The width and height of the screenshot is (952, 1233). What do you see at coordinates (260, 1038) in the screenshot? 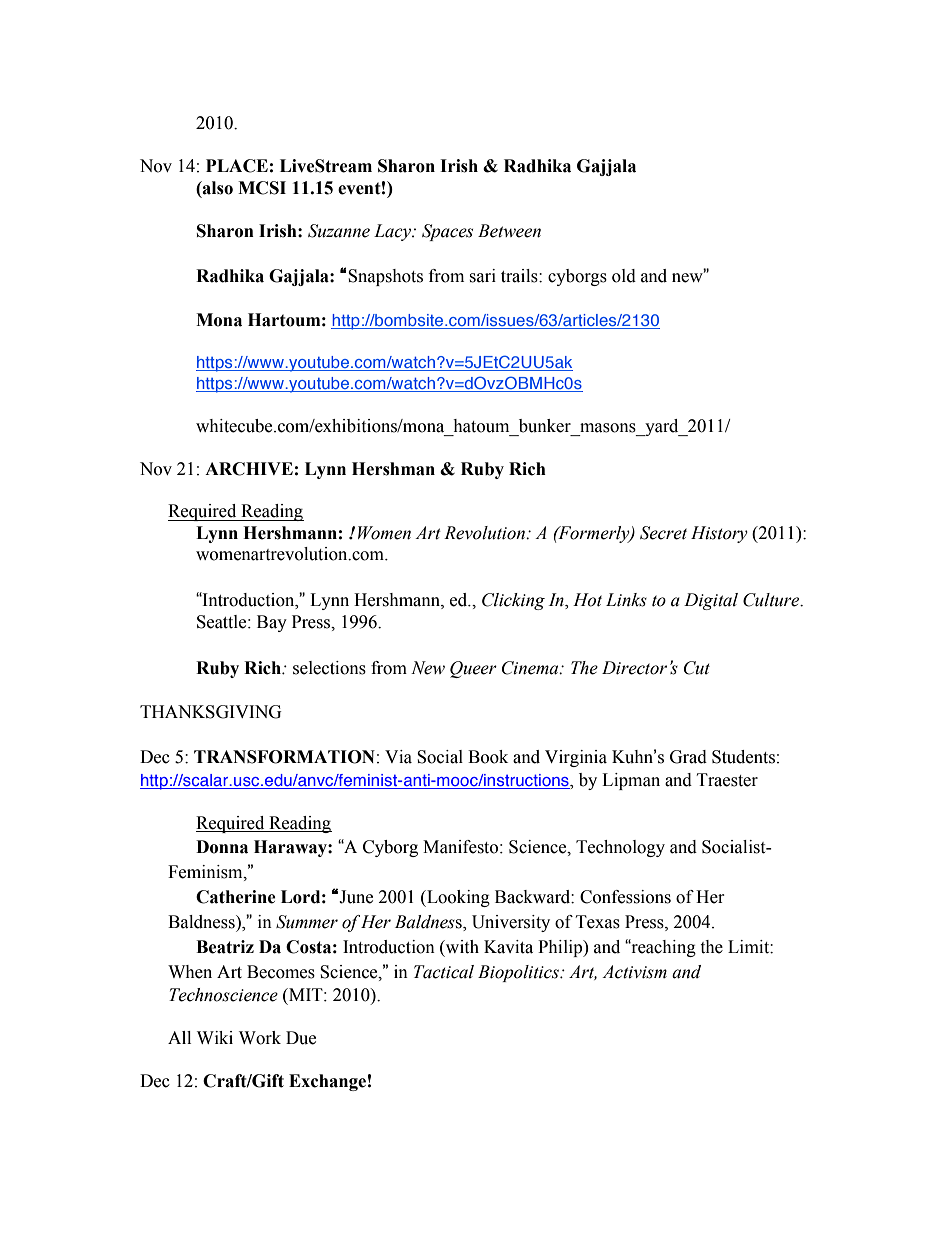
I see `Work` at bounding box center [260, 1038].
